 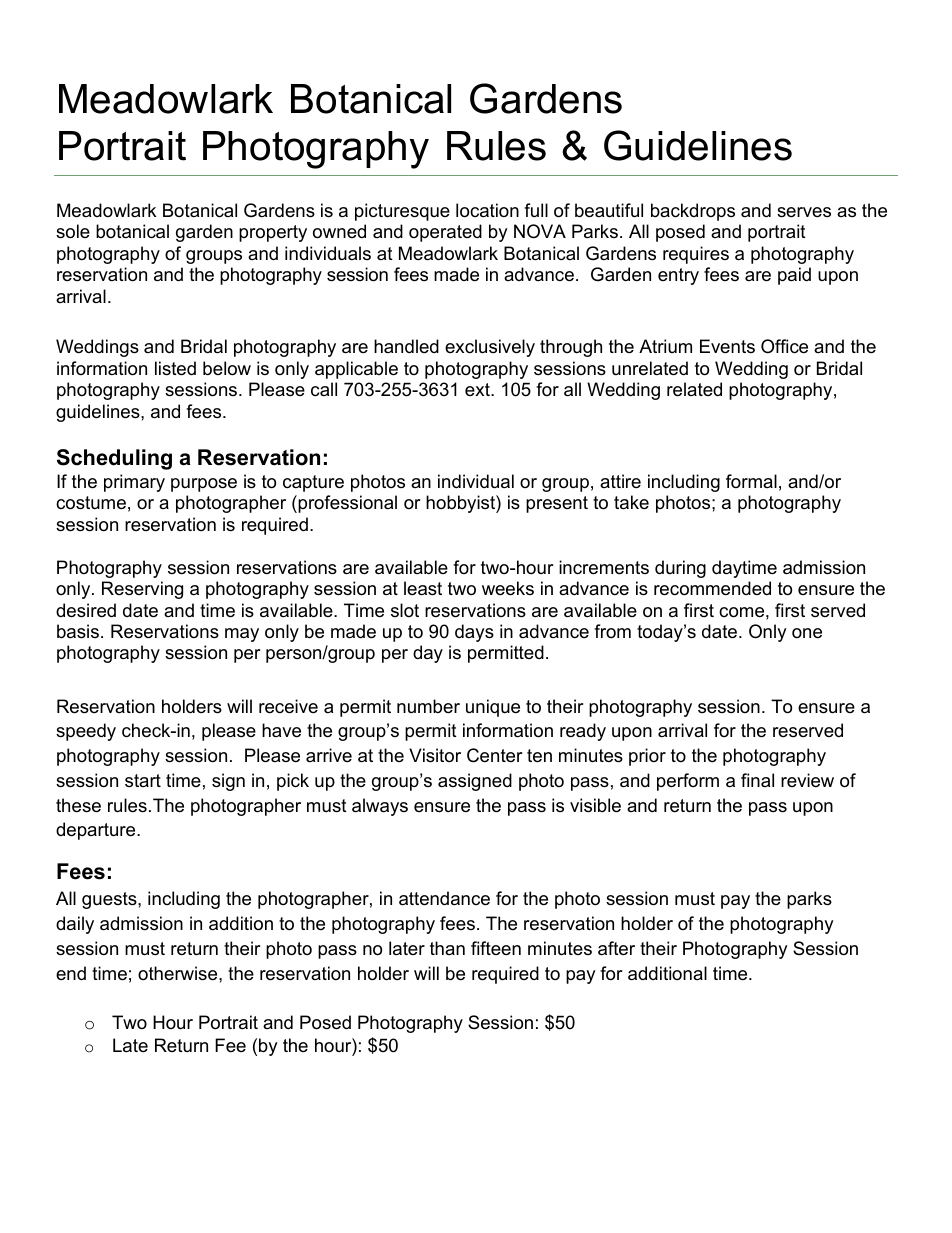 I want to click on listed, so click(x=175, y=368).
